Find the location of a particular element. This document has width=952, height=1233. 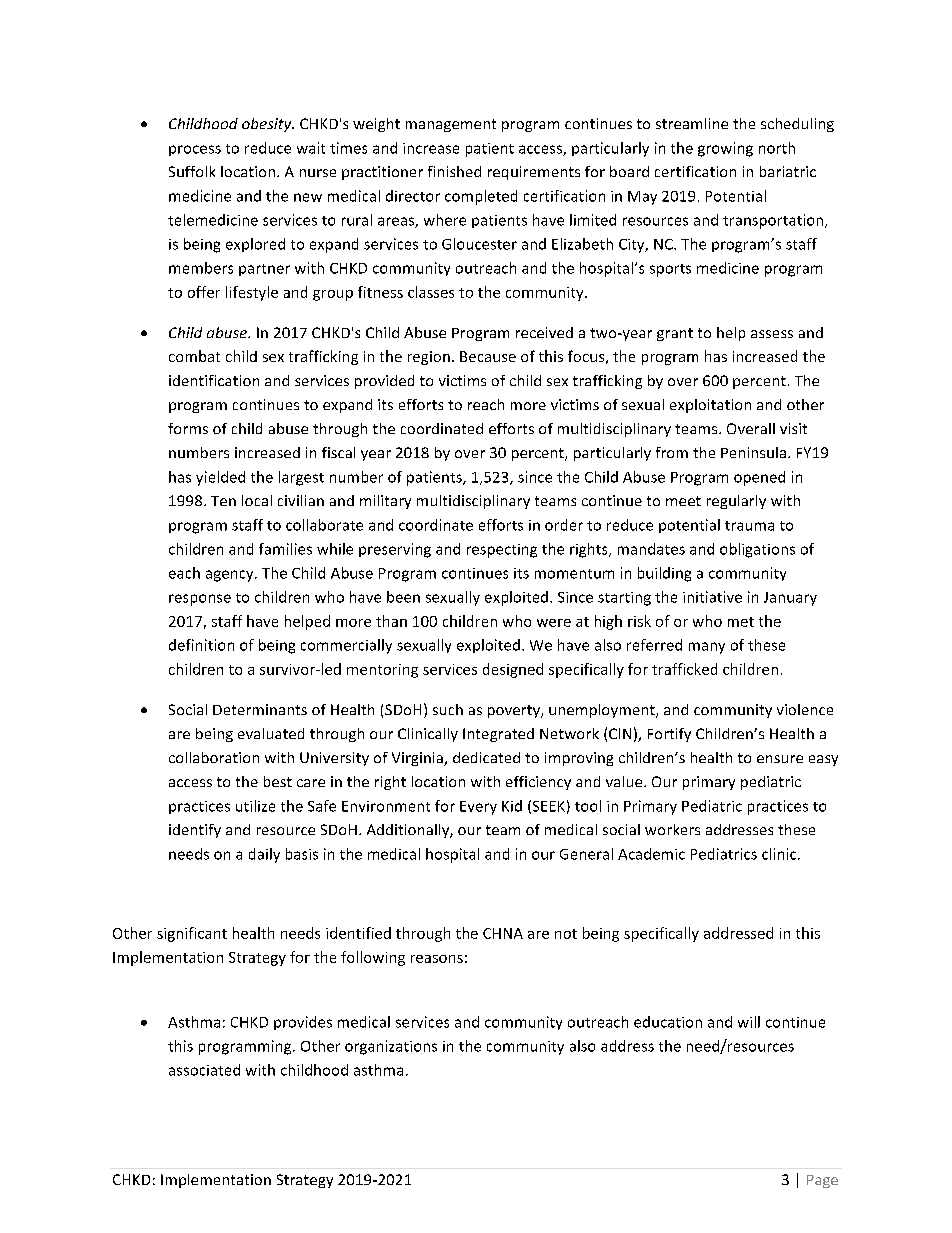

designed is located at coordinates (513, 670).
